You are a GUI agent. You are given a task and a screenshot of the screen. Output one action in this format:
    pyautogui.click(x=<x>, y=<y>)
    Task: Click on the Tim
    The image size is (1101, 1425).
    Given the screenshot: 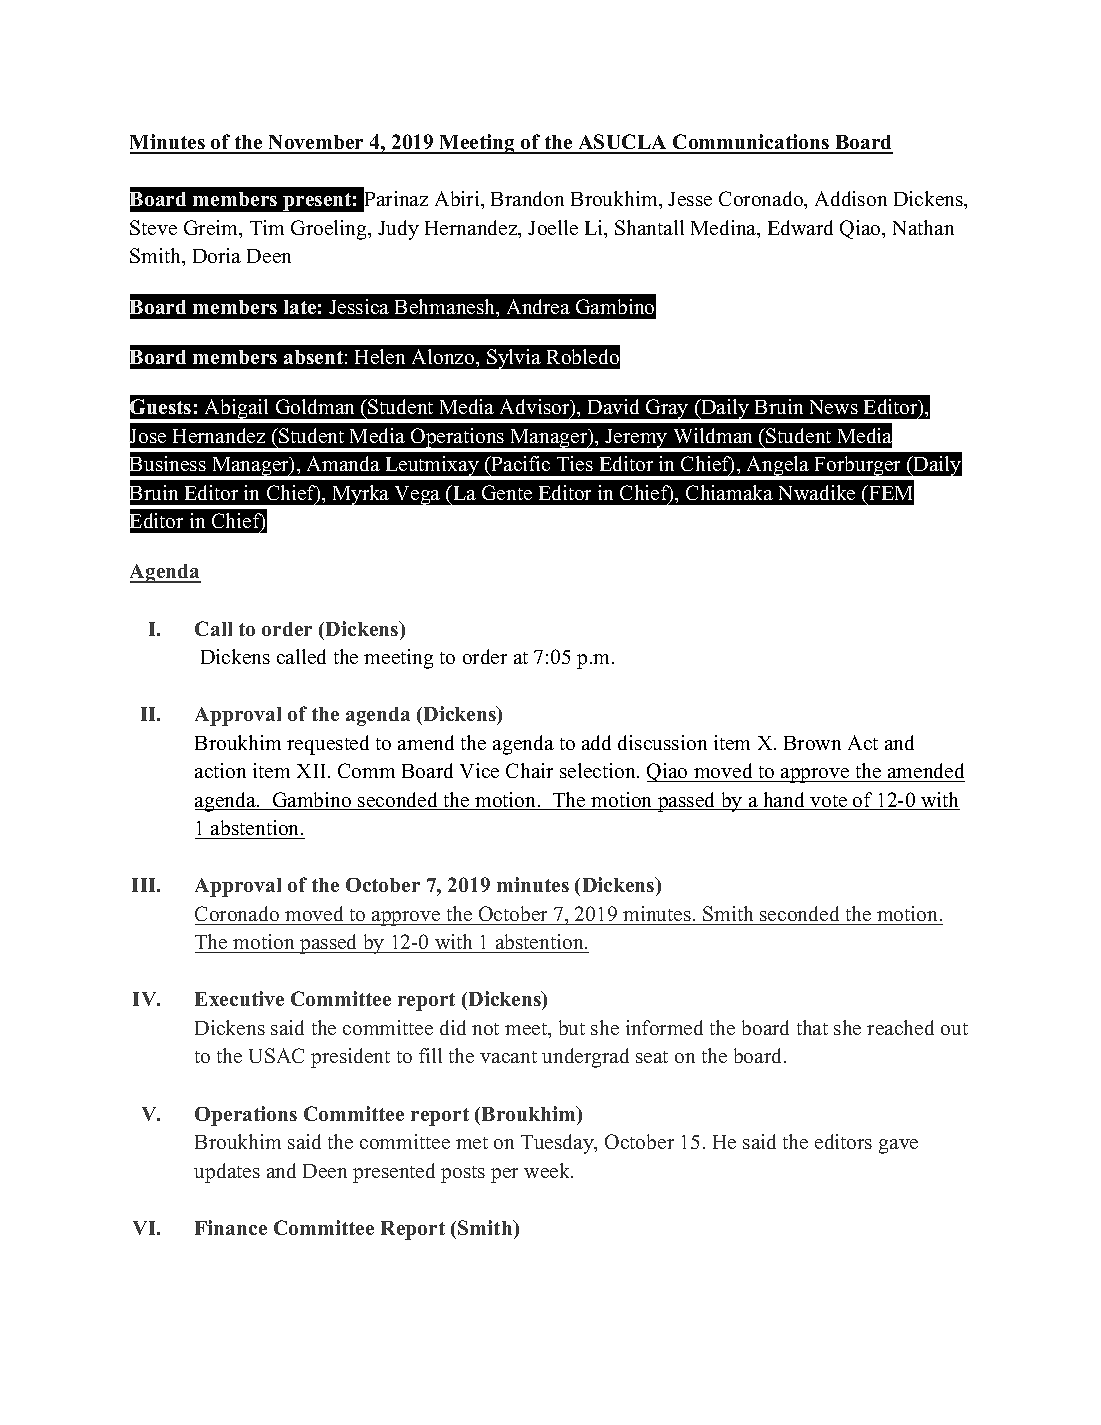 What is the action you would take?
    pyautogui.click(x=267, y=227)
